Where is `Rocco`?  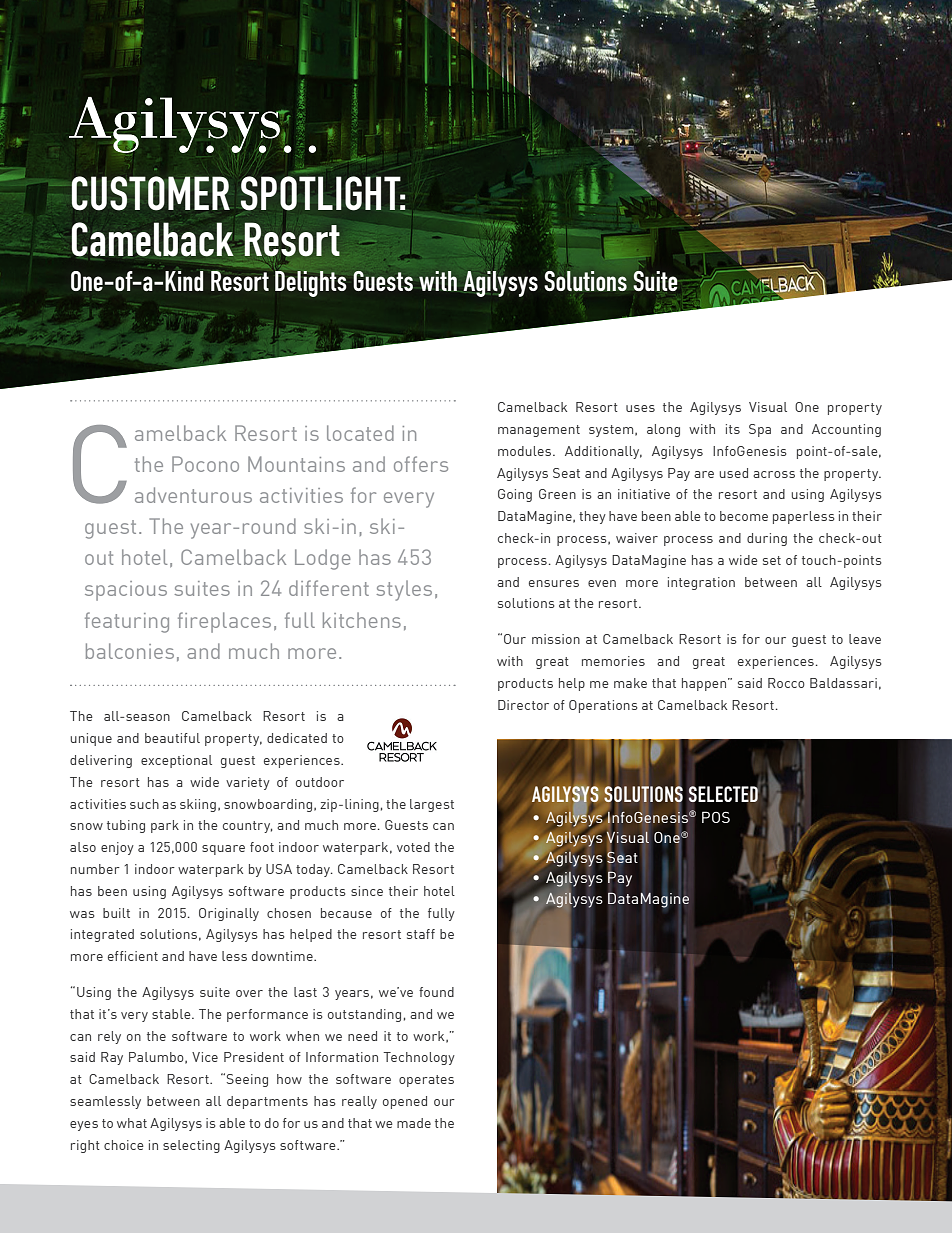 Rocco is located at coordinates (786, 683).
